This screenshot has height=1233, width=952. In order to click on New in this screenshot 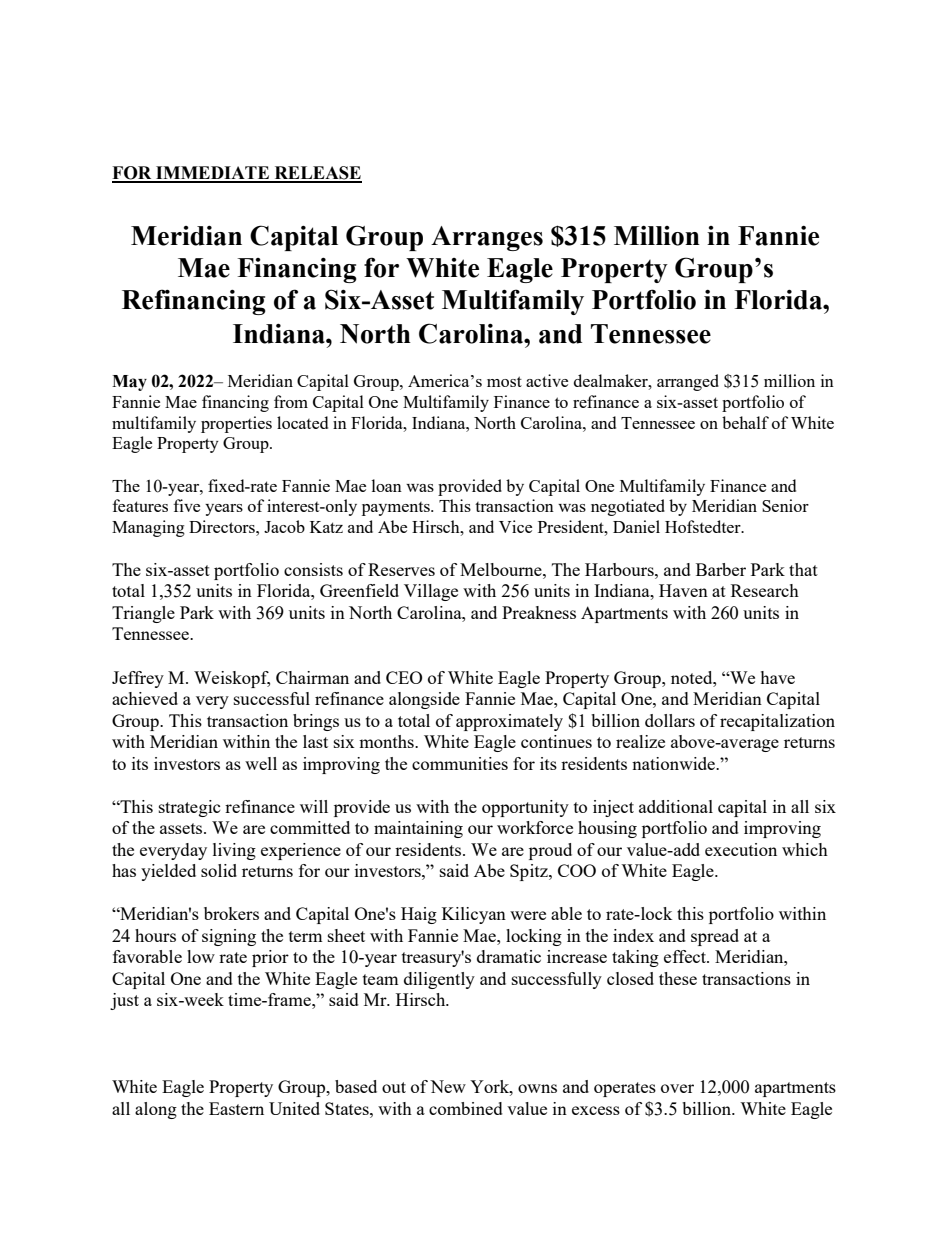, I will do `click(448, 1086)`.
